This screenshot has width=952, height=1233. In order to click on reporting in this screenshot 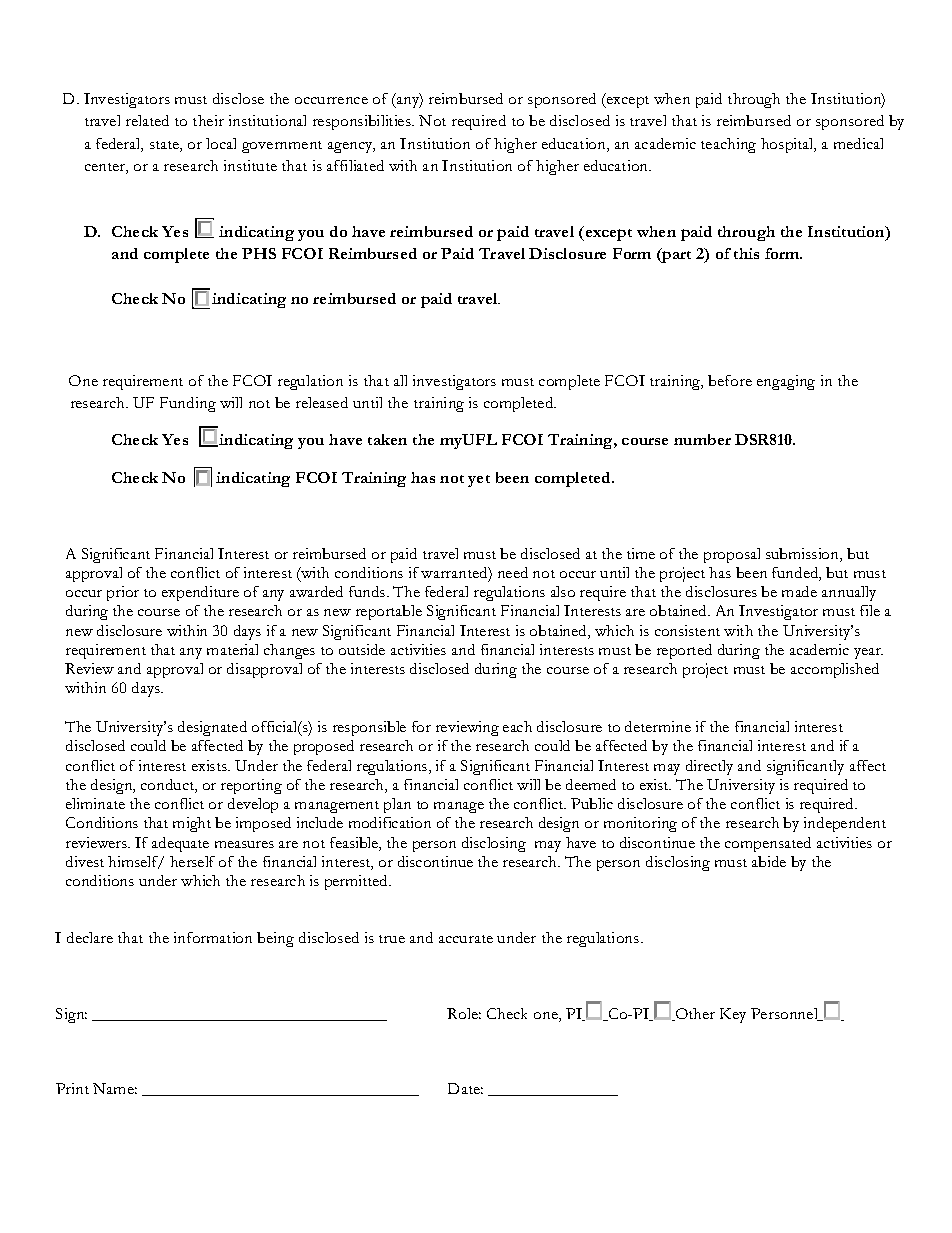, I will do `click(251, 786)`.
